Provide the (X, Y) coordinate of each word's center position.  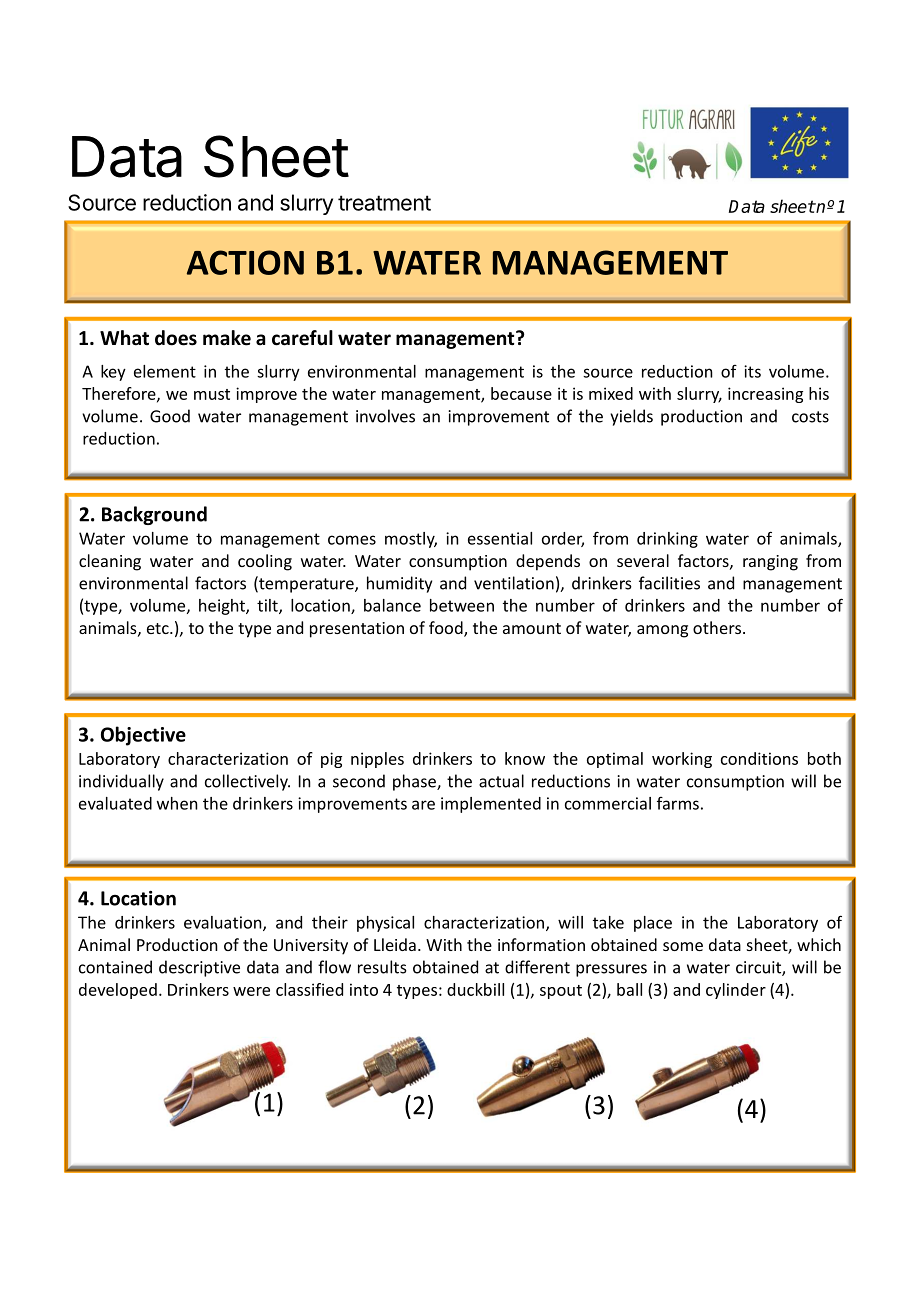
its (752, 371)
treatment (384, 203)
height (223, 607)
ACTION (245, 262)
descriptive (199, 968)
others (717, 627)
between (462, 605)
